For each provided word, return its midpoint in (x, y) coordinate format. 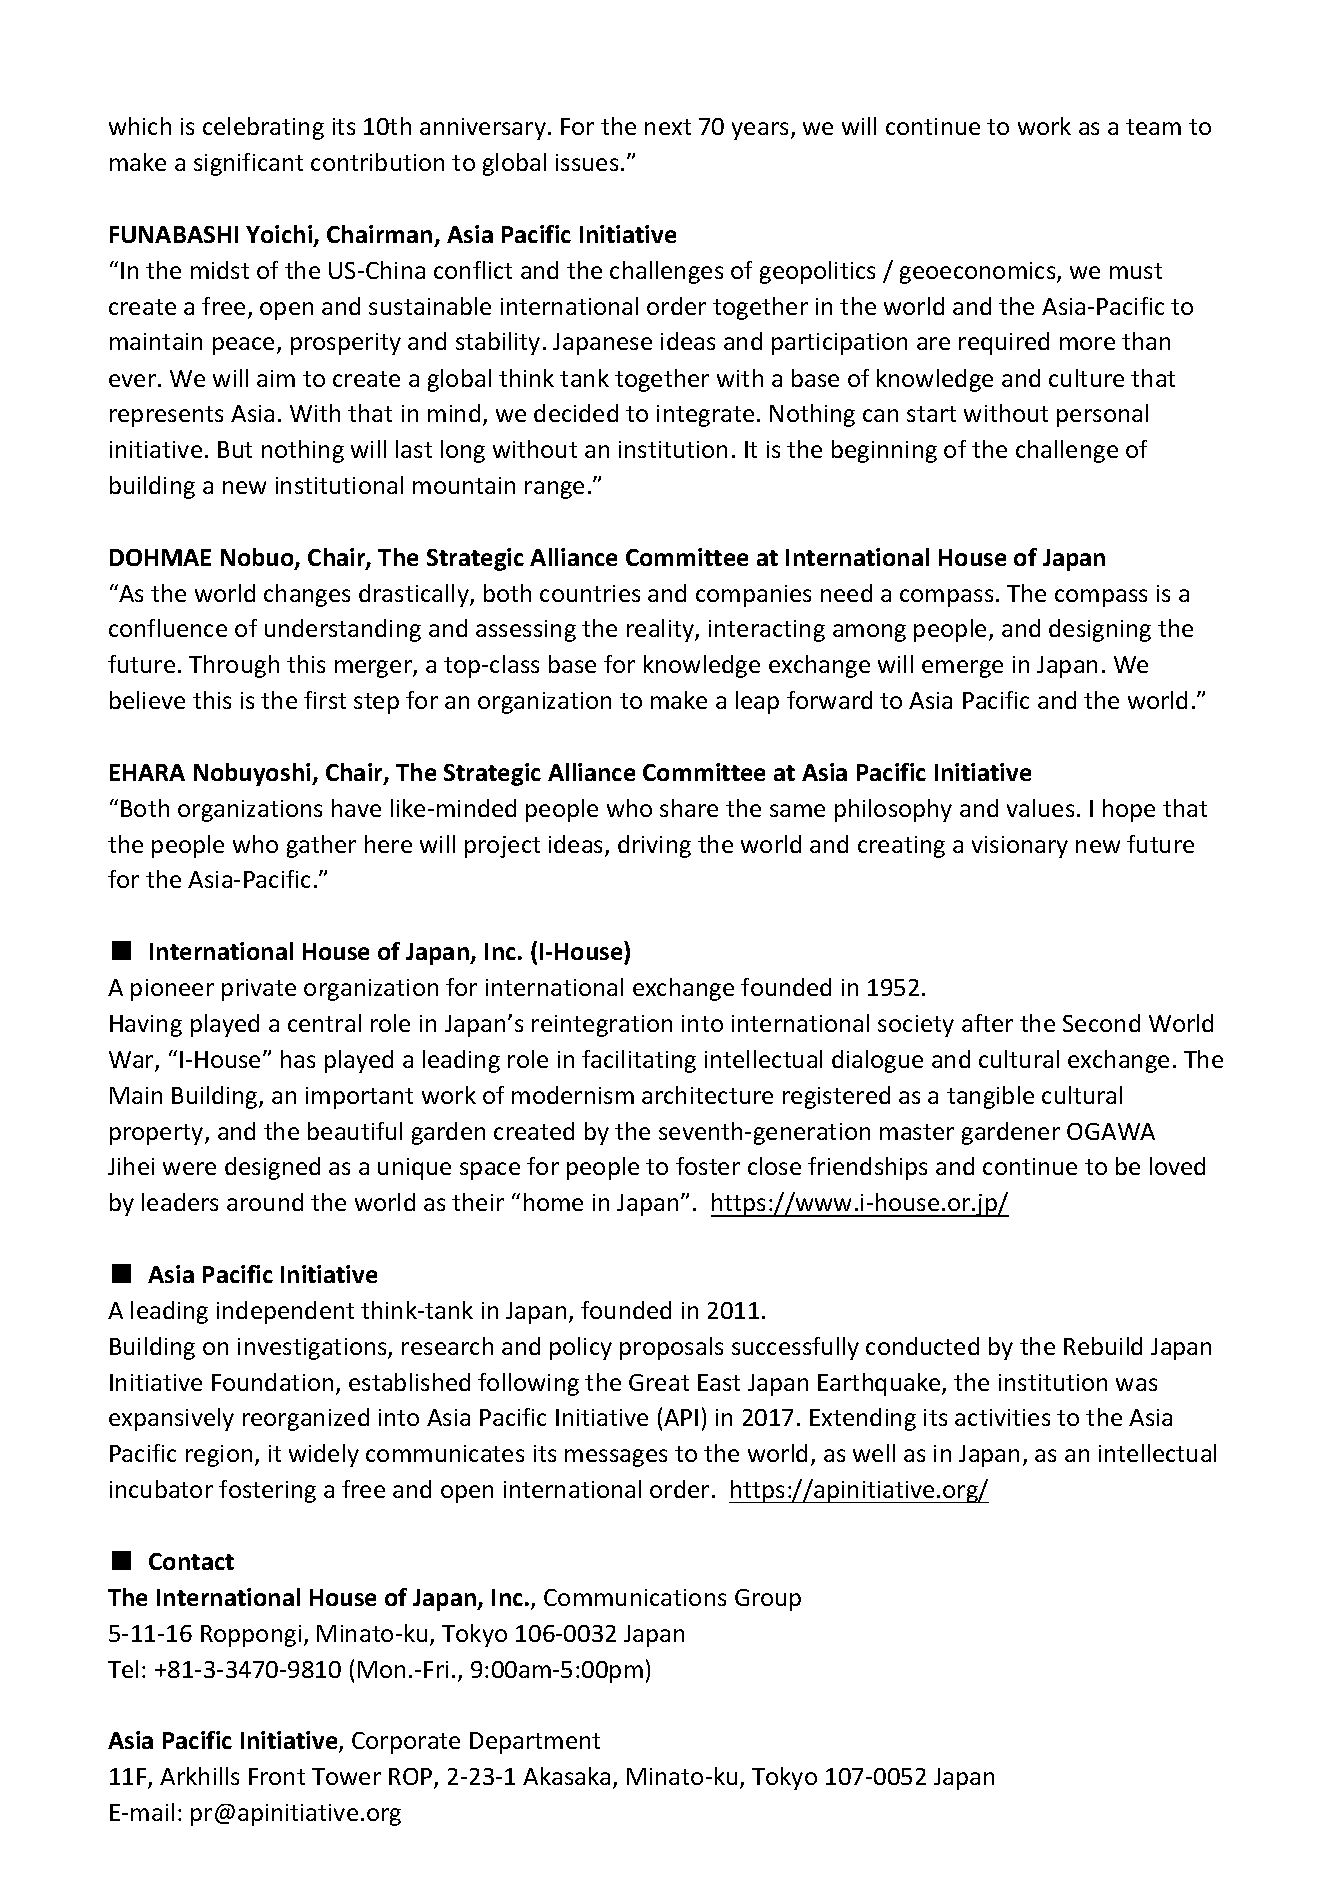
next (668, 127)
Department (535, 1743)
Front (277, 1776)
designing (1100, 630)
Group (768, 1600)
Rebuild (1103, 1346)
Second (1101, 1023)
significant (248, 164)
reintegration (602, 1026)
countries (590, 593)
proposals (671, 1348)
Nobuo (258, 558)
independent (285, 1312)
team (1153, 127)
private (259, 990)
